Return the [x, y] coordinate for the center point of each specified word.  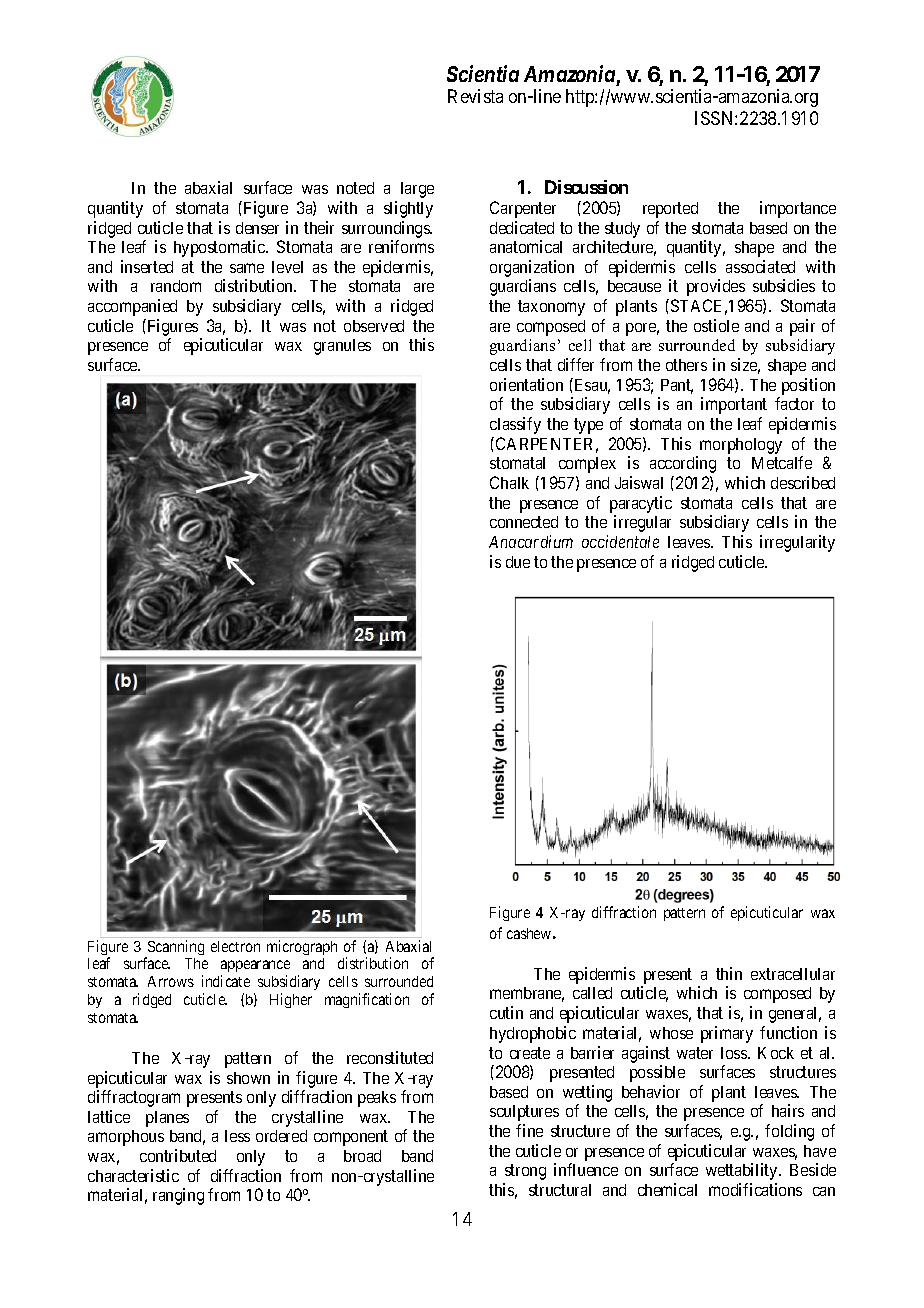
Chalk [509, 482]
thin [729, 973]
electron [235, 946]
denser [257, 228]
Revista [475, 96]
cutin [506, 1012]
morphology [741, 446]
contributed [178, 1155]
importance [798, 209]
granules [342, 347]
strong [525, 1172]
